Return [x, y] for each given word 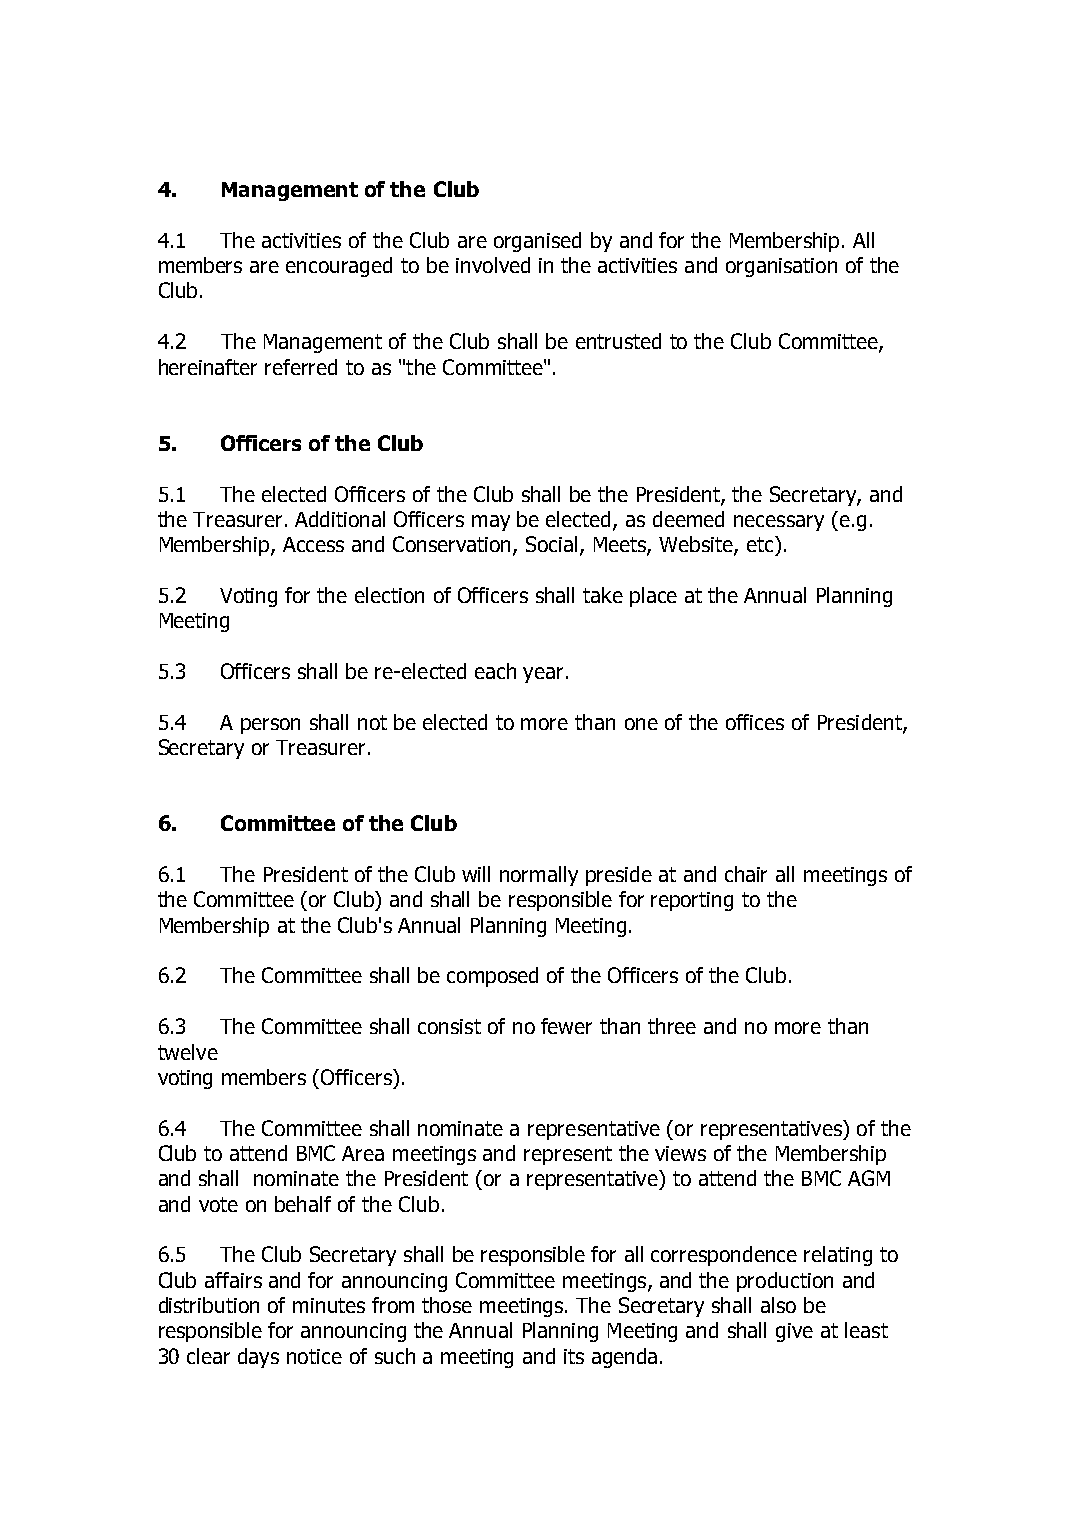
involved [493, 265]
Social [551, 544]
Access [313, 544]
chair [746, 874]
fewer [566, 1026]
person [270, 726]
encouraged [339, 267]
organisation [781, 267]
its [574, 1356]
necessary [779, 523]
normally [539, 876]
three [672, 1026]
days [258, 1358]
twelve [188, 1052]
